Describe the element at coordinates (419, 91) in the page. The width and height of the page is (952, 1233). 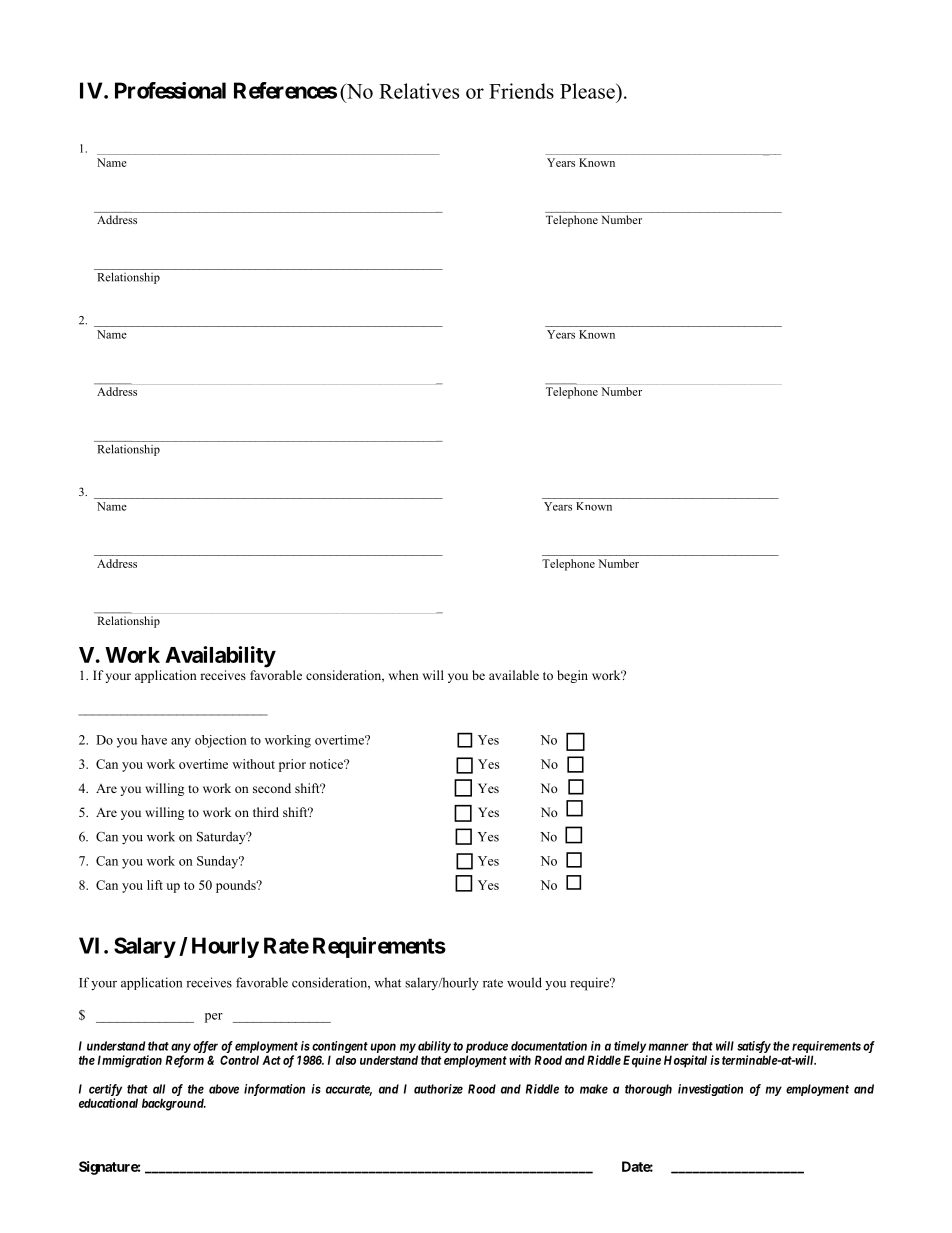
I see `Relatives` at that location.
